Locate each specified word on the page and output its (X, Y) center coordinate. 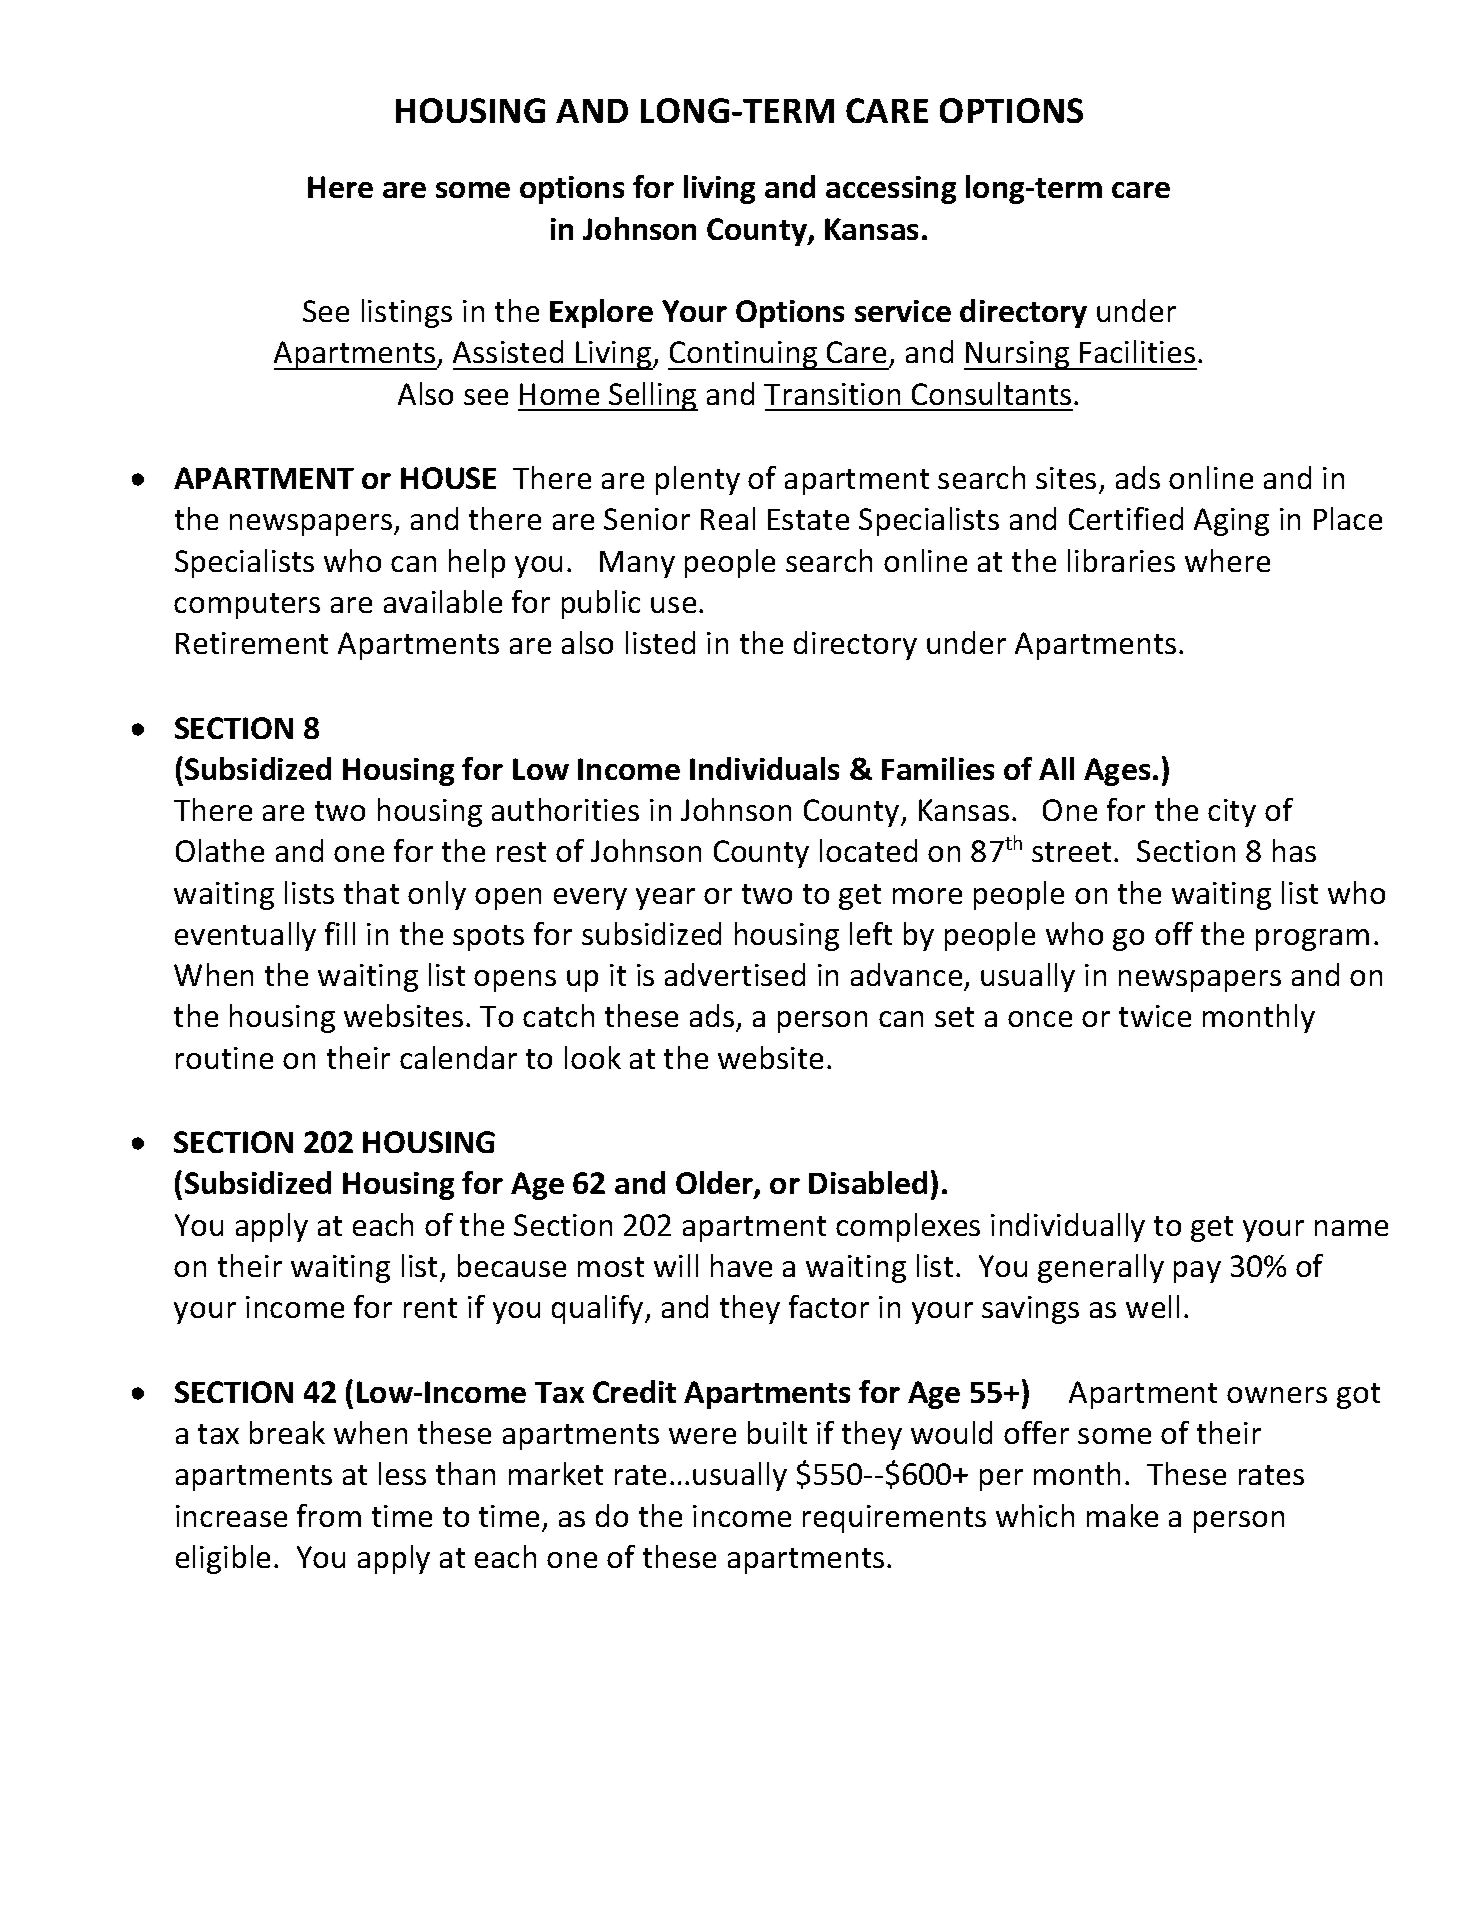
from (329, 1515)
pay (1197, 1272)
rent (430, 1308)
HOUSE (448, 478)
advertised (735, 974)
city (1232, 813)
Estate (808, 519)
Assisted (508, 351)
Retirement (252, 643)
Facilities (1137, 351)
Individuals (764, 768)
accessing (891, 190)
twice (1155, 1016)
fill (340, 933)
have (741, 1265)
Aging (1231, 522)
